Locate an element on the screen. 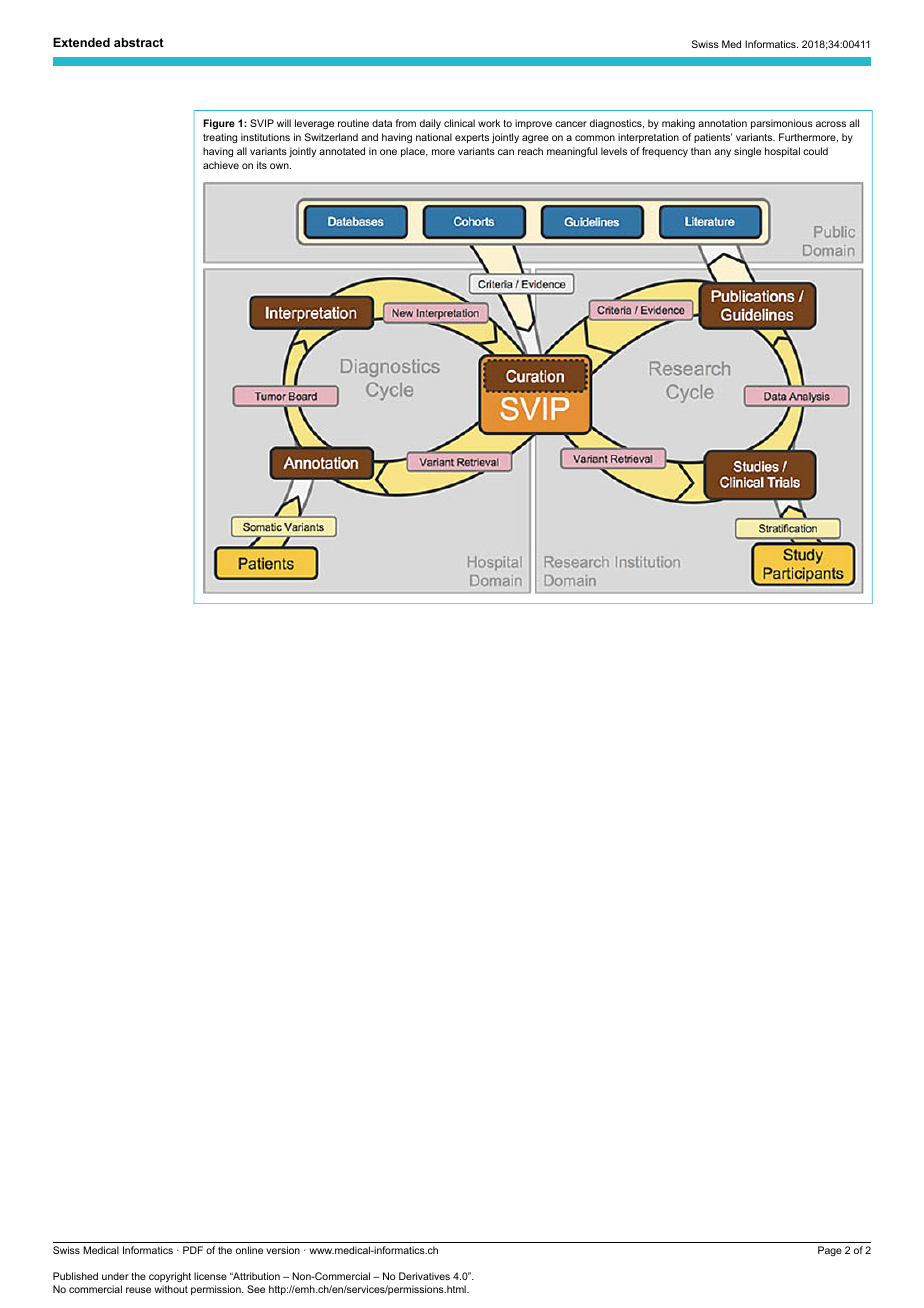  abstract is located at coordinates (139, 42).
